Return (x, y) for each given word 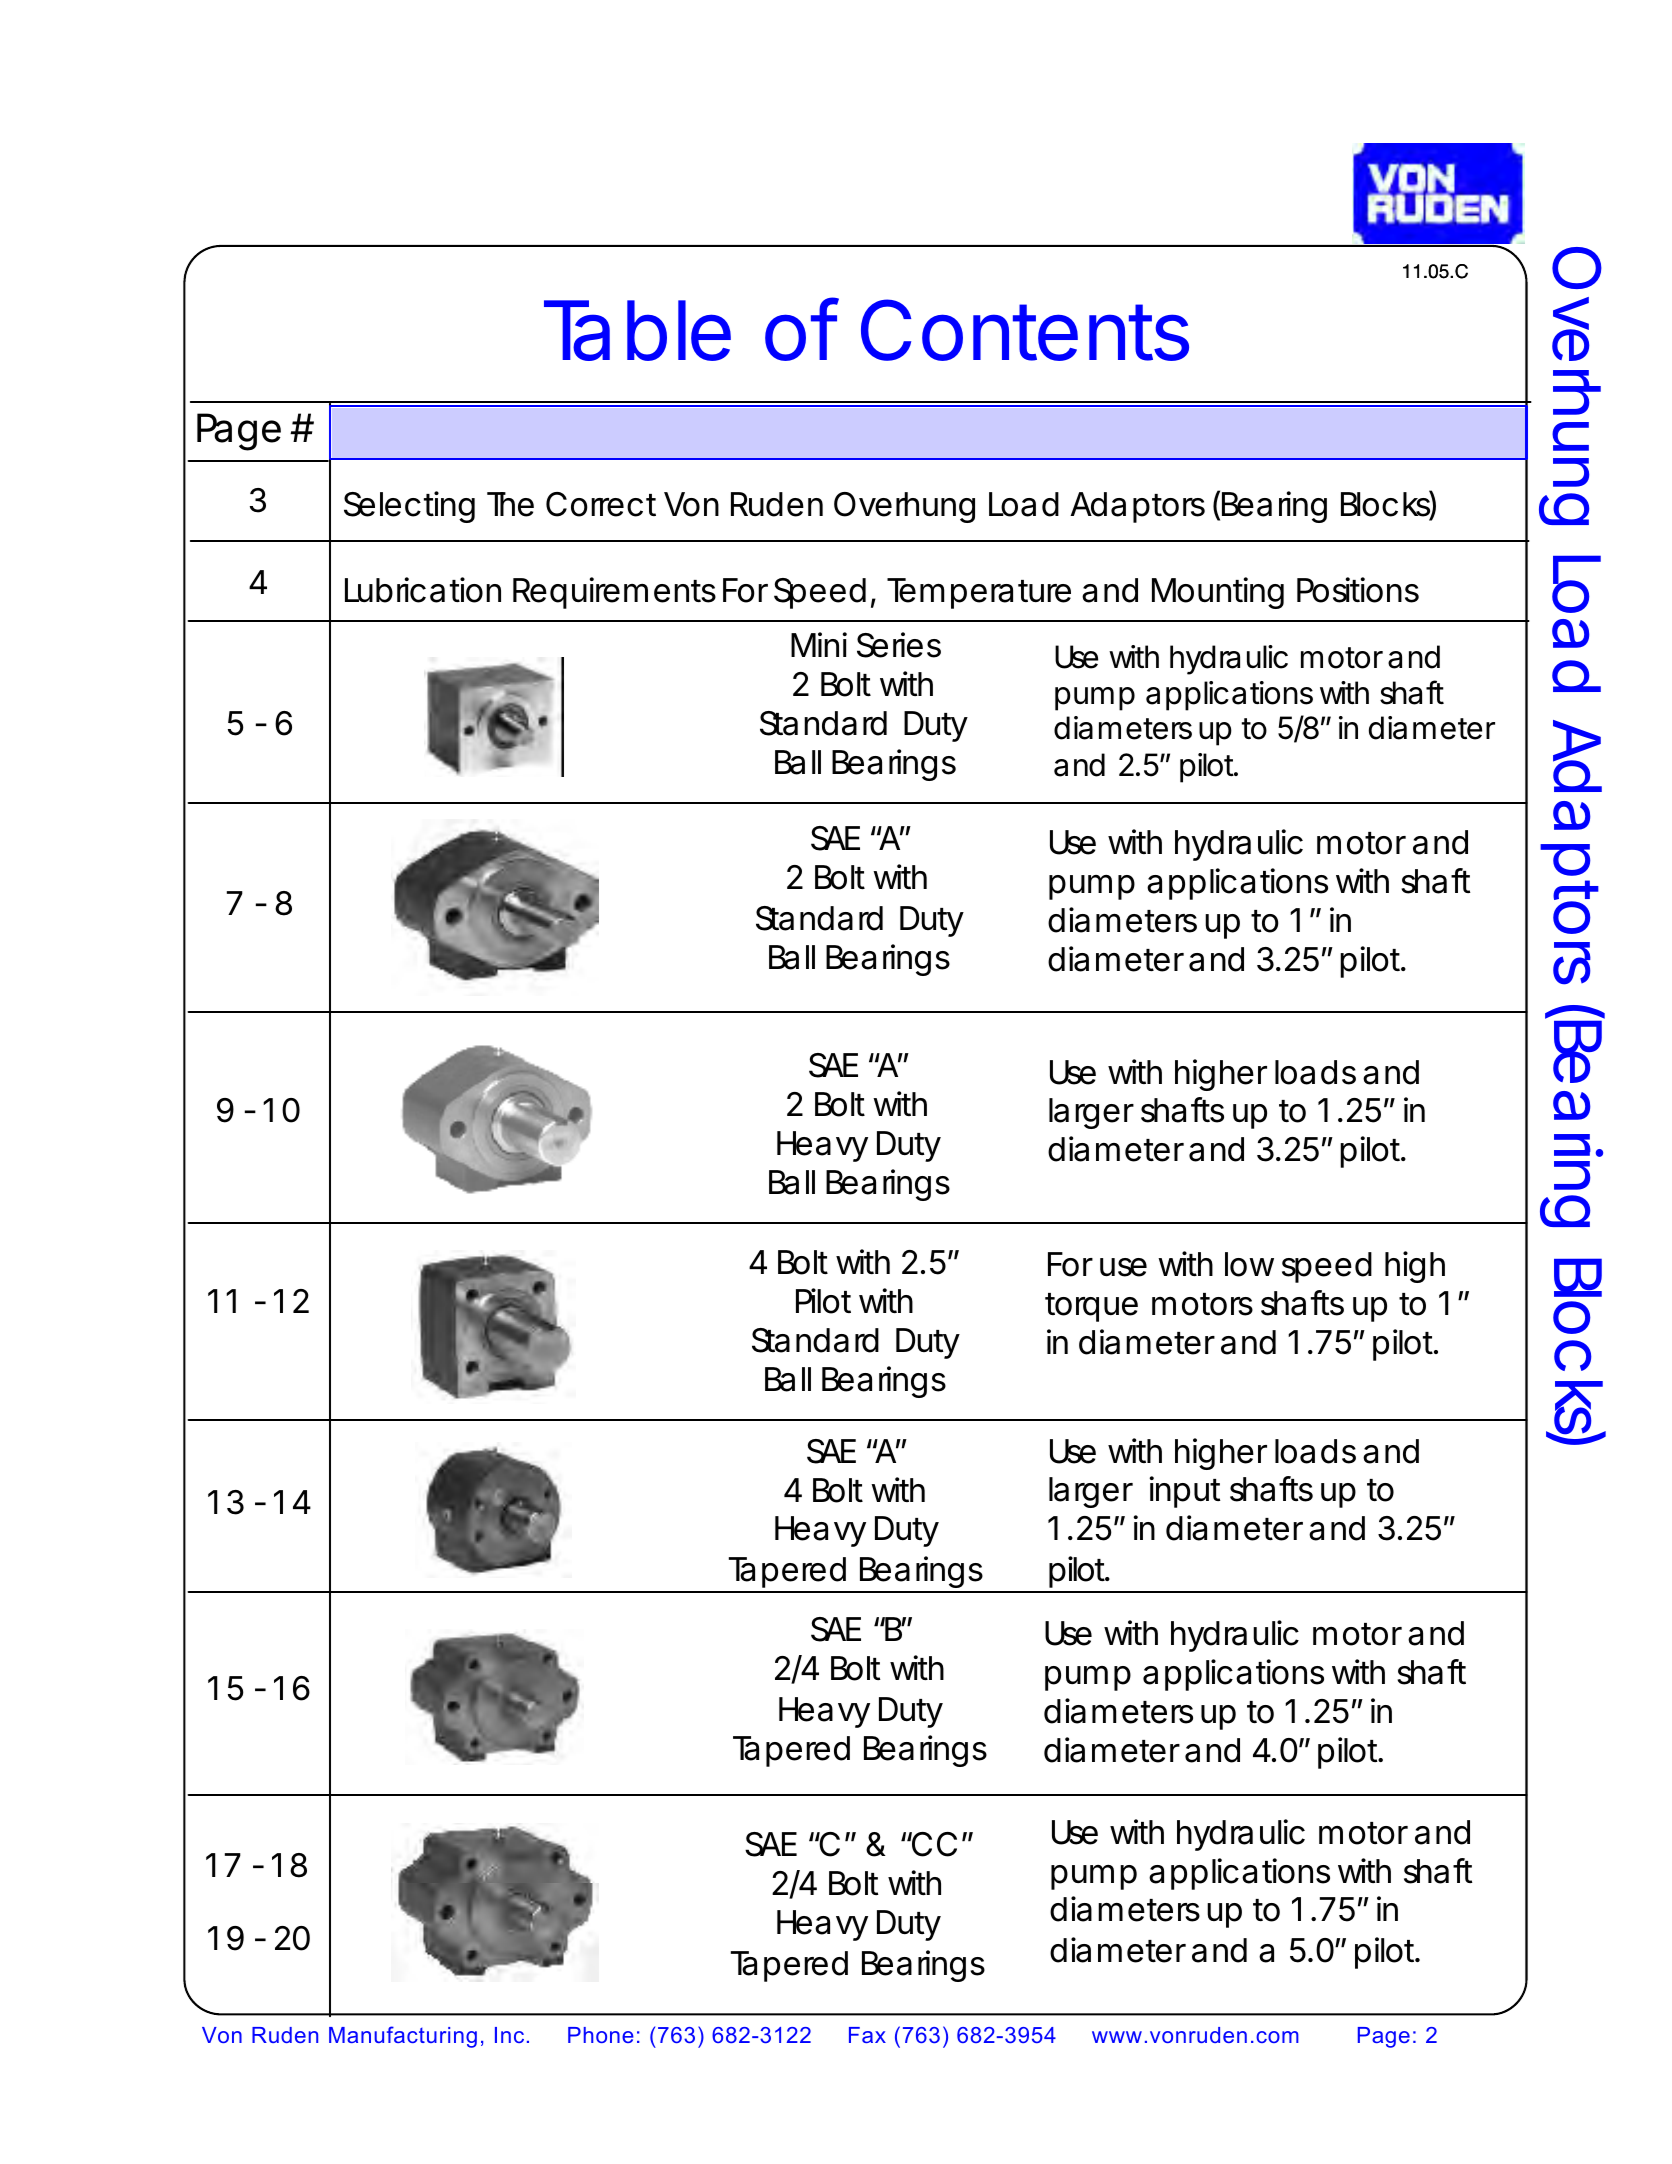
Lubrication (423, 590)
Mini (819, 644)
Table (637, 330)
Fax (867, 2035)
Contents (1025, 330)
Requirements (614, 593)
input (1185, 1492)
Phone (601, 2035)
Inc (509, 2035)
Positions (1358, 590)
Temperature (979, 593)
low (1249, 1264)
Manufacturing (403, 2037)
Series (899, 645)
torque (1091, 1307)
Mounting (1218, 593)
